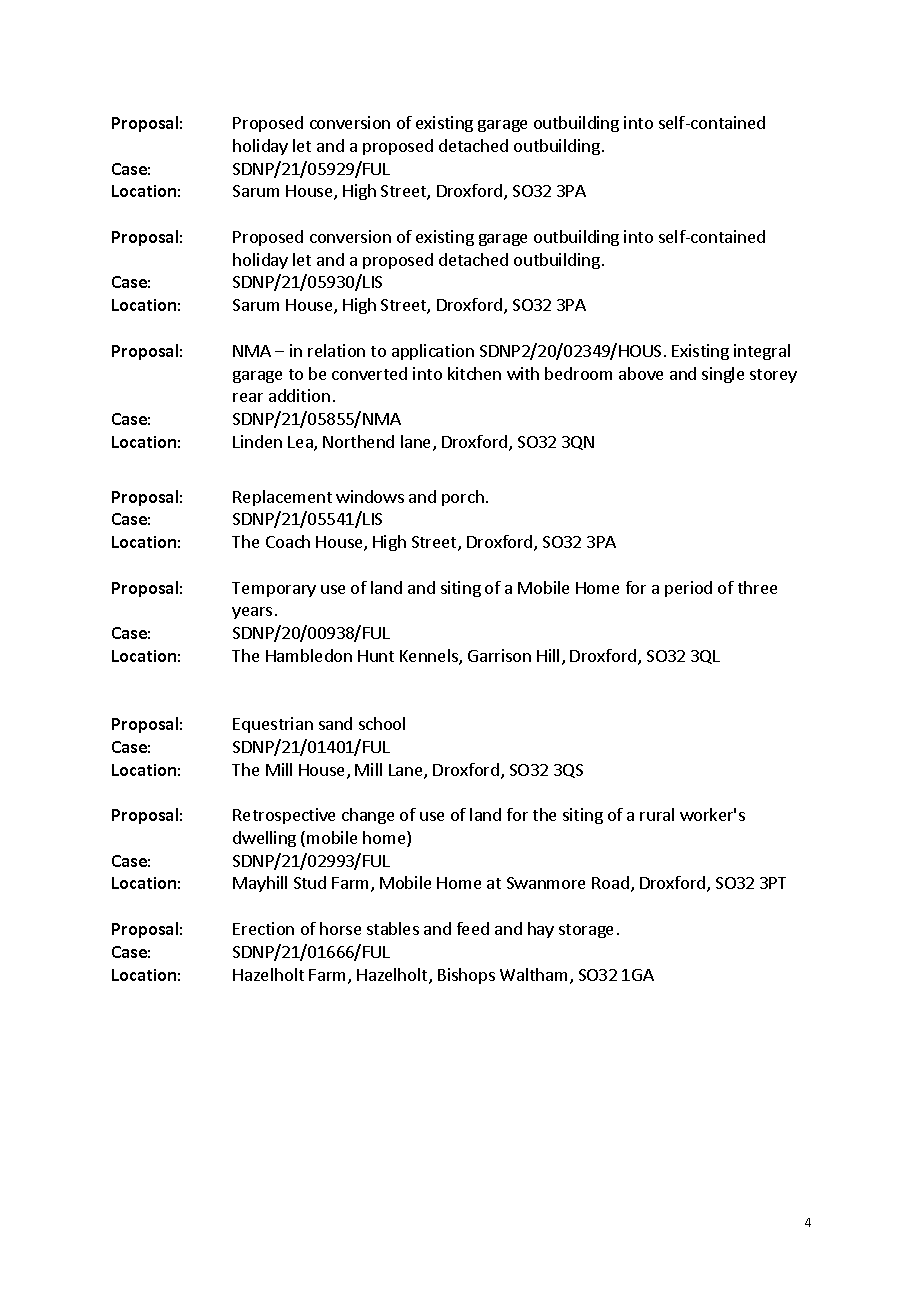 This document has height=1308, width=924. What do you see at coordinates (533, 974) in the document?
I see `Waltham` at bounding box center [533, 974].
